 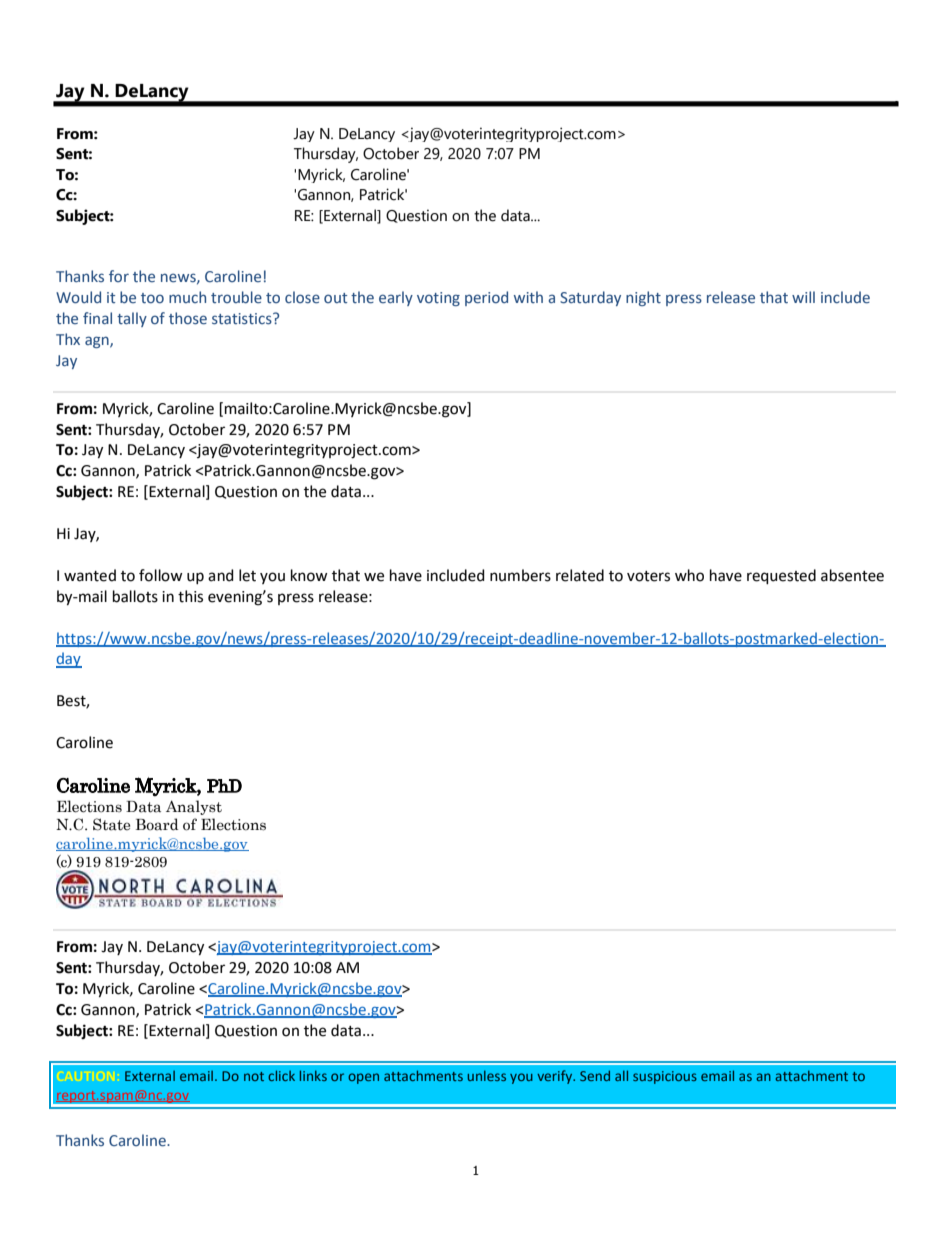 What do you see at coordinates (161, 575) in the page?
I see `follow` at bounding box center [161, 575].
